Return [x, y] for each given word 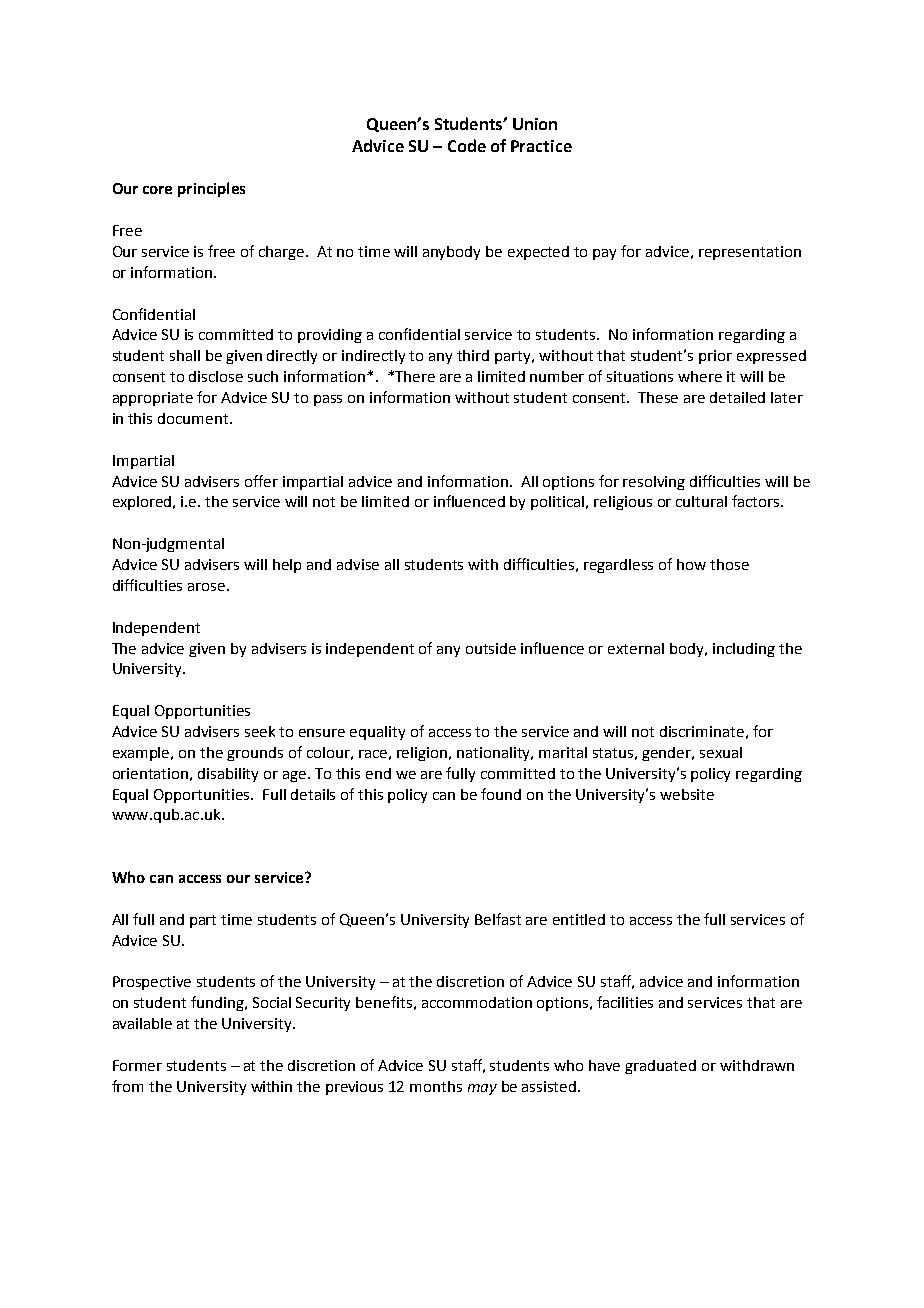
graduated [660, 1067]
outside [491, 648]
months [436, 1086]
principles [211, 189]
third [473, 355]
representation [750, 253]
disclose [216, 376]
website [687, 794]
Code [467, 145]
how [691, 564]
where [700, 376]
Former [137, 1065]
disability [228, 775]
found [501, 794]
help [287, 566]
